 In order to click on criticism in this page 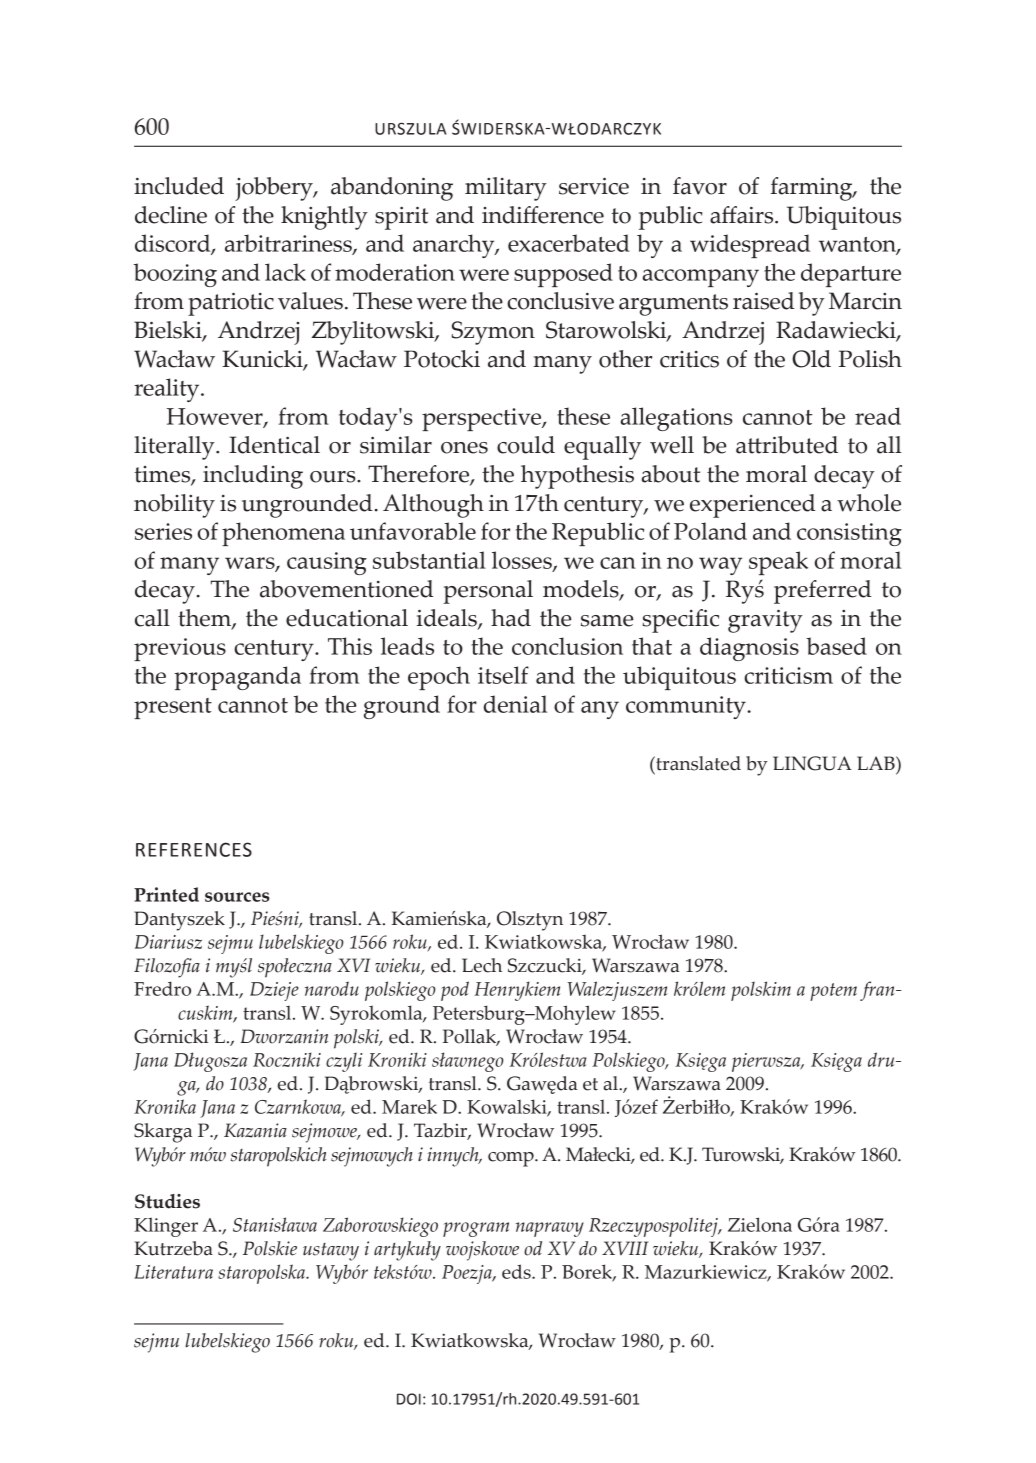, I will do `click(788, 675)`.
